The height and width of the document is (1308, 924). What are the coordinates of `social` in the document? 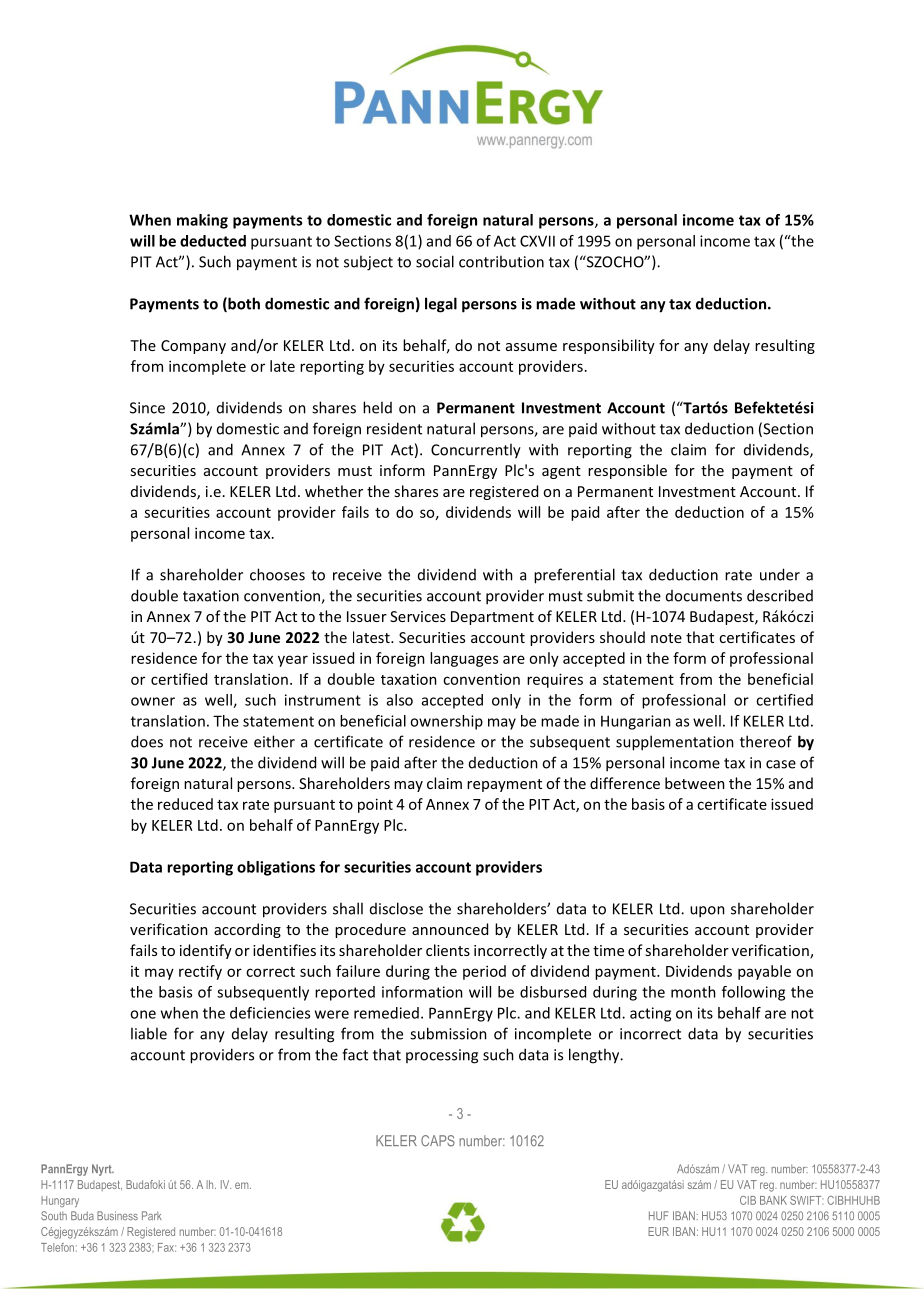 It's located at (435, 261).
